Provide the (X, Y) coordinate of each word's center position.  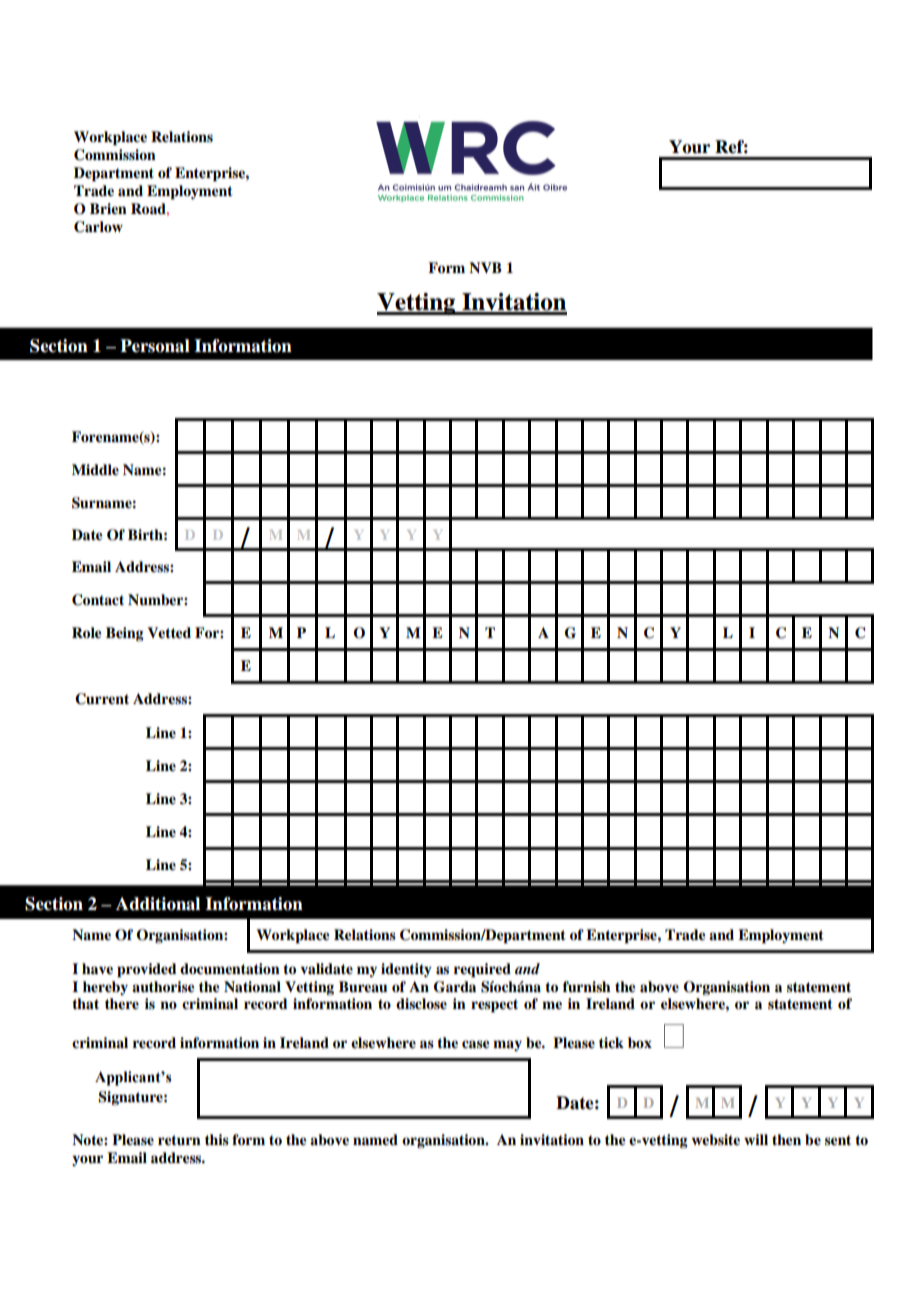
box (640, 1042)
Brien (108, 208)
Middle (95, 470)
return (179, 1140)
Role (87, 632)
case (476, 1044)
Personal (155, 346)
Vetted (169, 632)
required (482, 970)
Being (125, 634)
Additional (158, 904)
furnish (587, 986)
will (756, 1139)
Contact (98, 600)
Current (102, 699)
